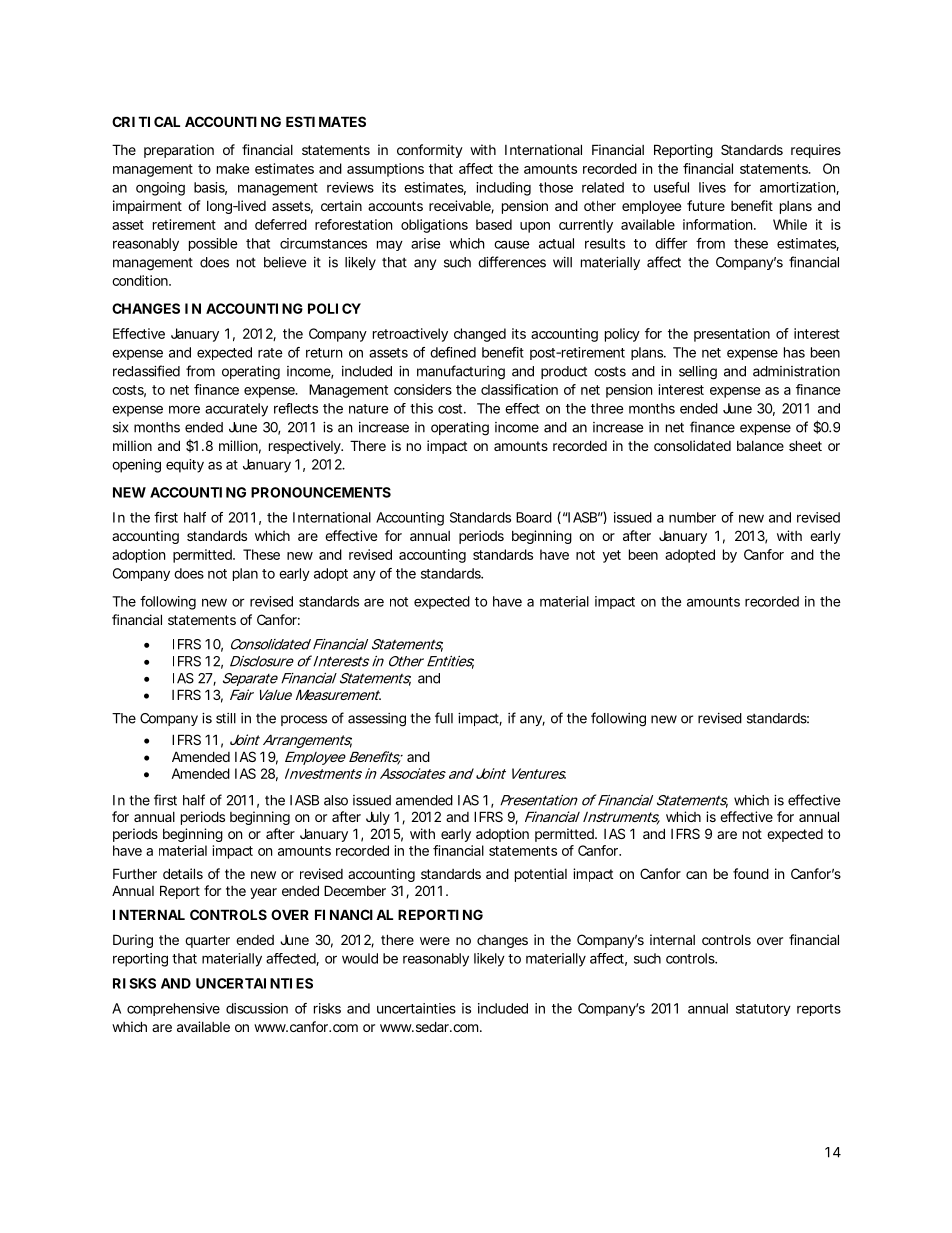  What do you see at coordinates (692, 517) in the screenshot?
I see `number` at bounding box center [692, 517].
